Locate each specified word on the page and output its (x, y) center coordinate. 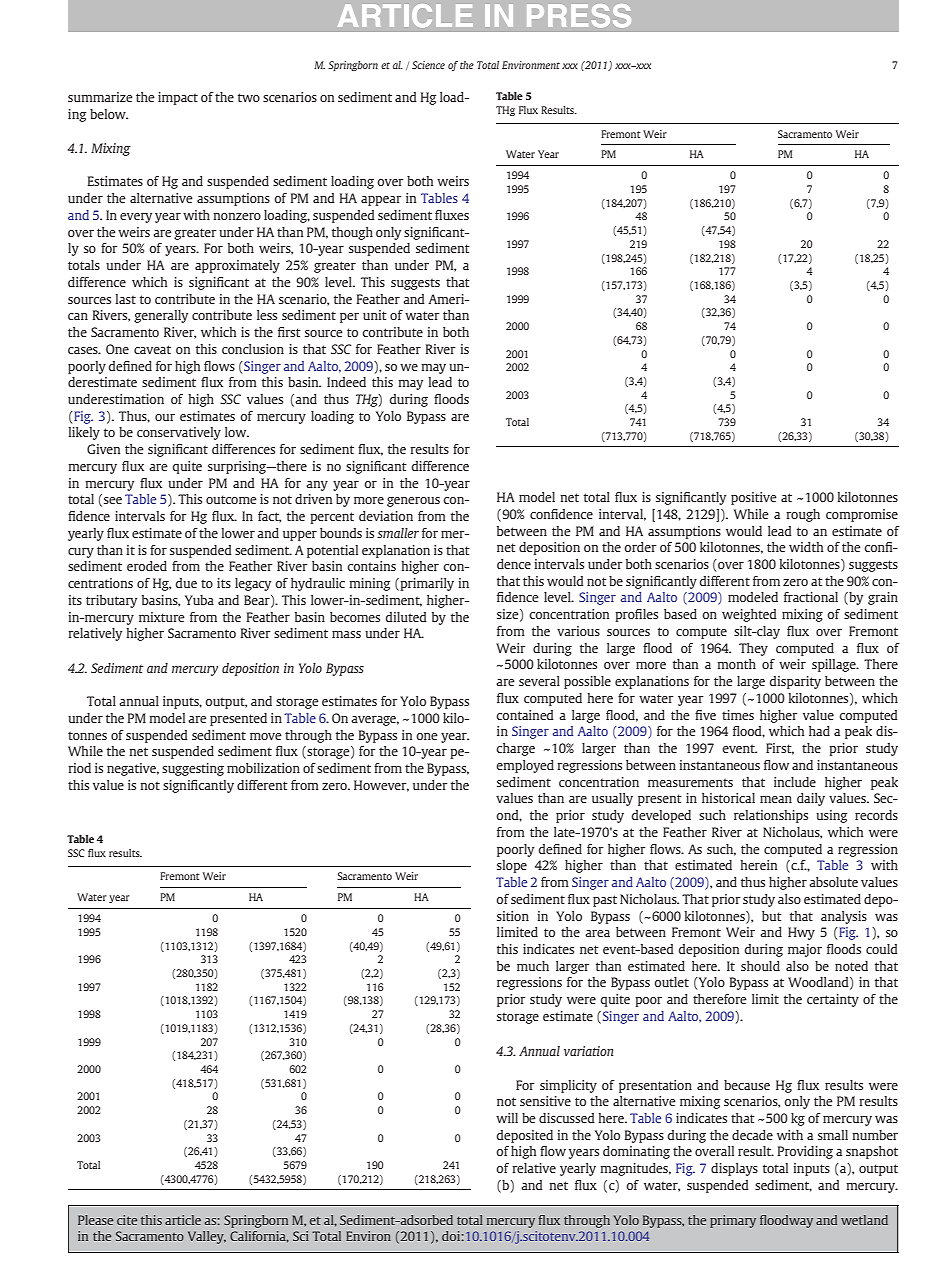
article (183, 1220)
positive (754, 498)
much (533, 966)
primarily (426, 584)
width (806, 547)
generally (161, 316)
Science (428, 65)
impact (178, 98)
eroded (147, 566)
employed (525, 766)
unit (375, 315)
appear (381, 201)
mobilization (263, 768)
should (760, 966)
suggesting (193, 769)
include (795, 782)
